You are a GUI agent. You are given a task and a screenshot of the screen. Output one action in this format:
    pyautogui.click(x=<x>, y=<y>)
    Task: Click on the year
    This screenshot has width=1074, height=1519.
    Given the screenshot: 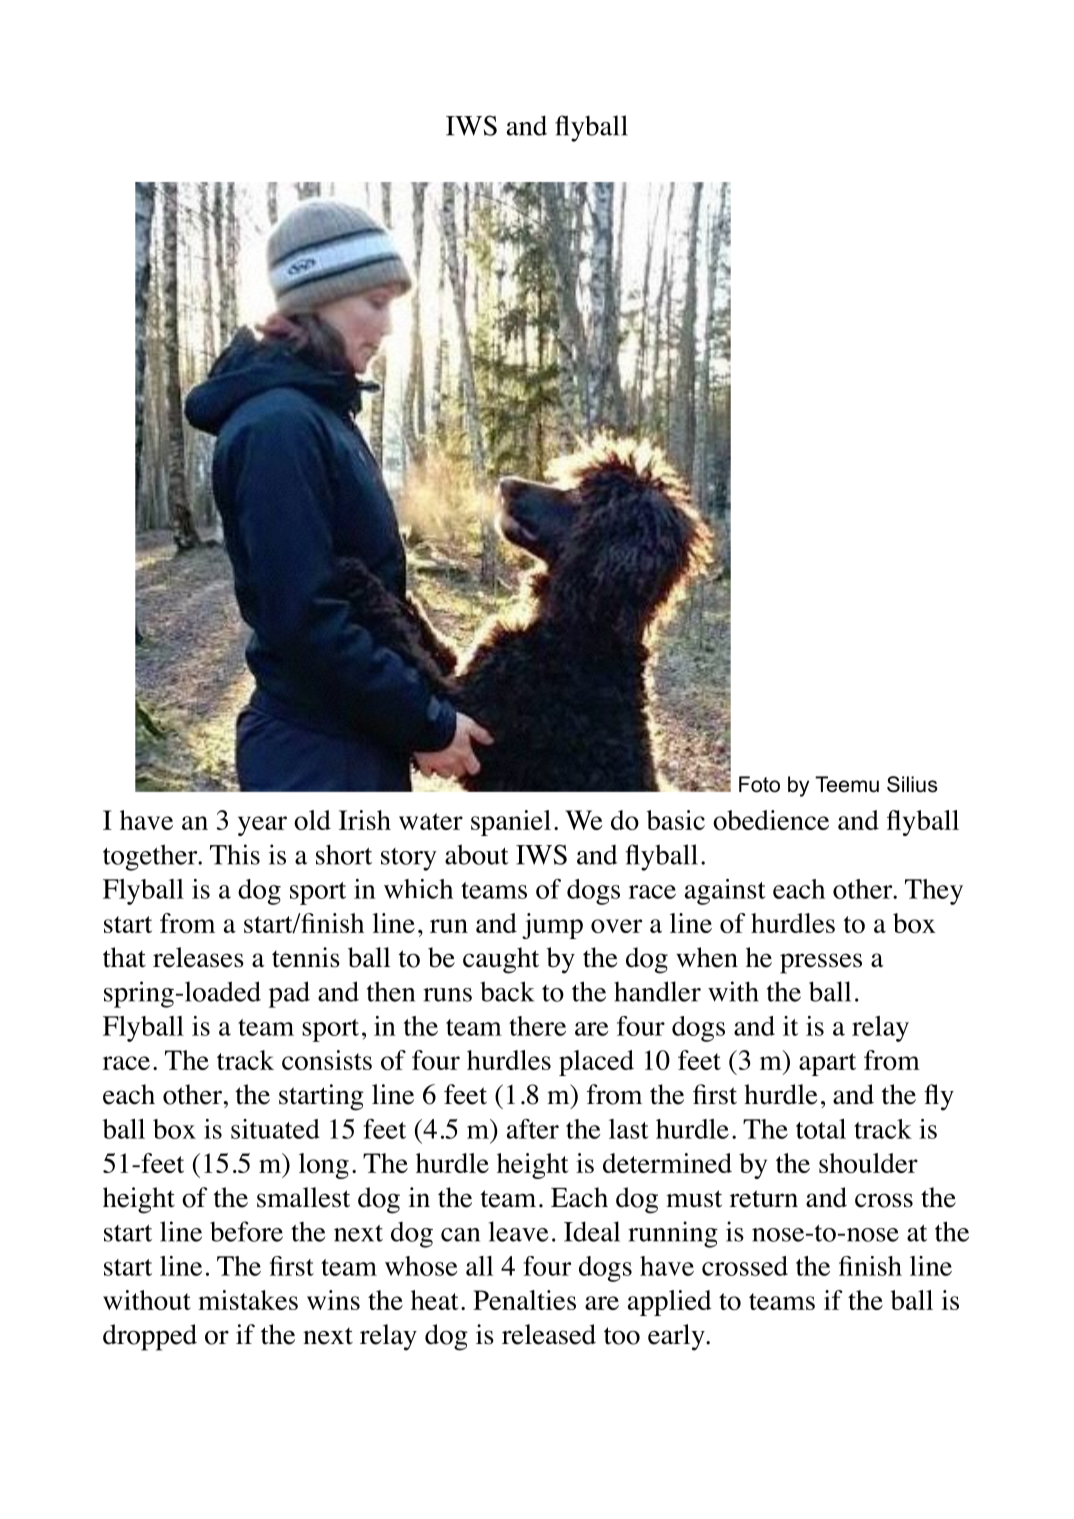 What is the action you would take?
    pyautogui.click(x=262, y=826)
